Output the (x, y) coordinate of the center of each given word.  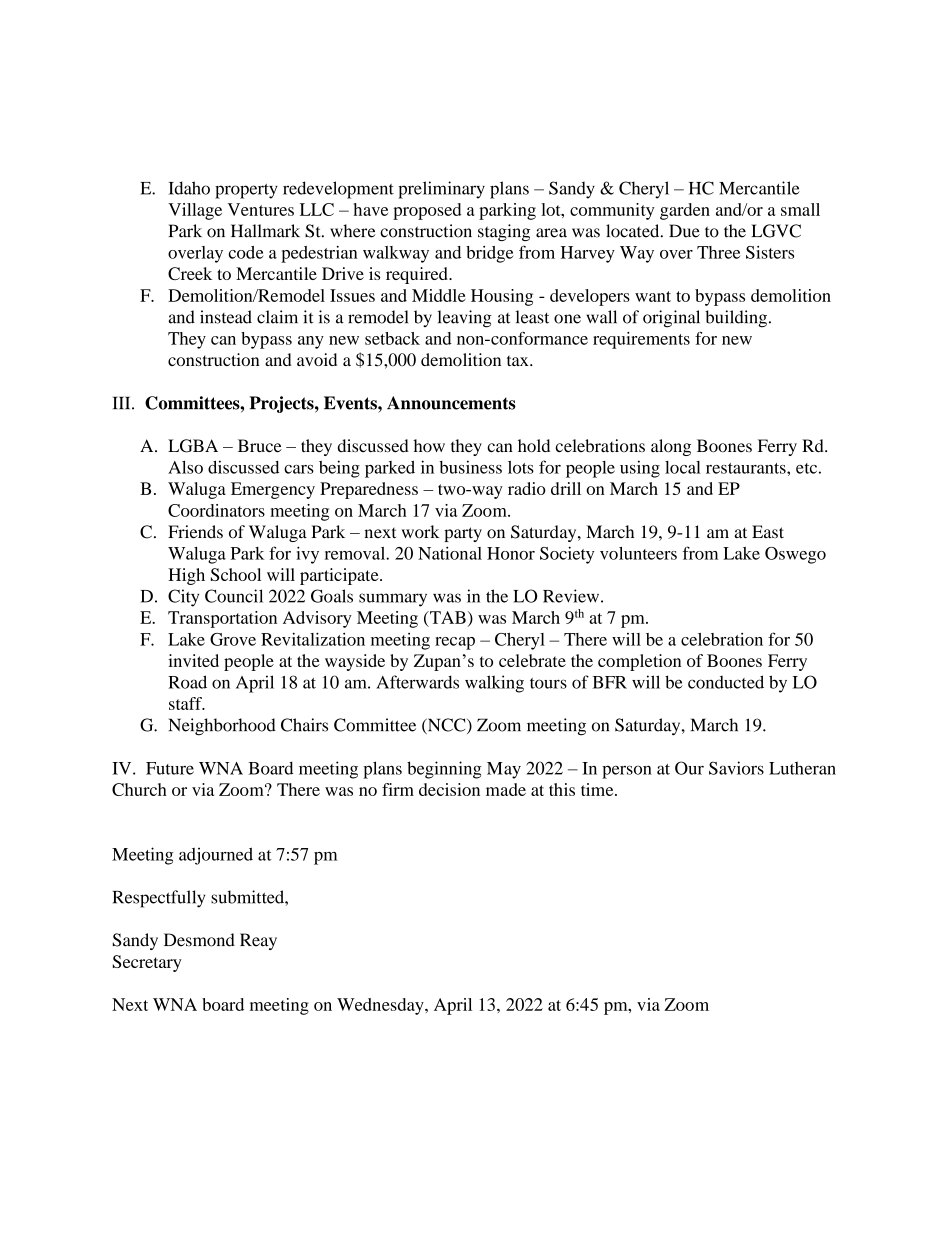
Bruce (260, 446)
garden (685, 211)
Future (170, 768)
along (671, 447)
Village (195, 211)
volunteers (638, 553)
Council (234, 596)
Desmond (199, 940)
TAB (447, 617)
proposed (427, 211)
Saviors (736, 768)
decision (449, 789)
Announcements (451, 403)
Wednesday (381, 1006)
